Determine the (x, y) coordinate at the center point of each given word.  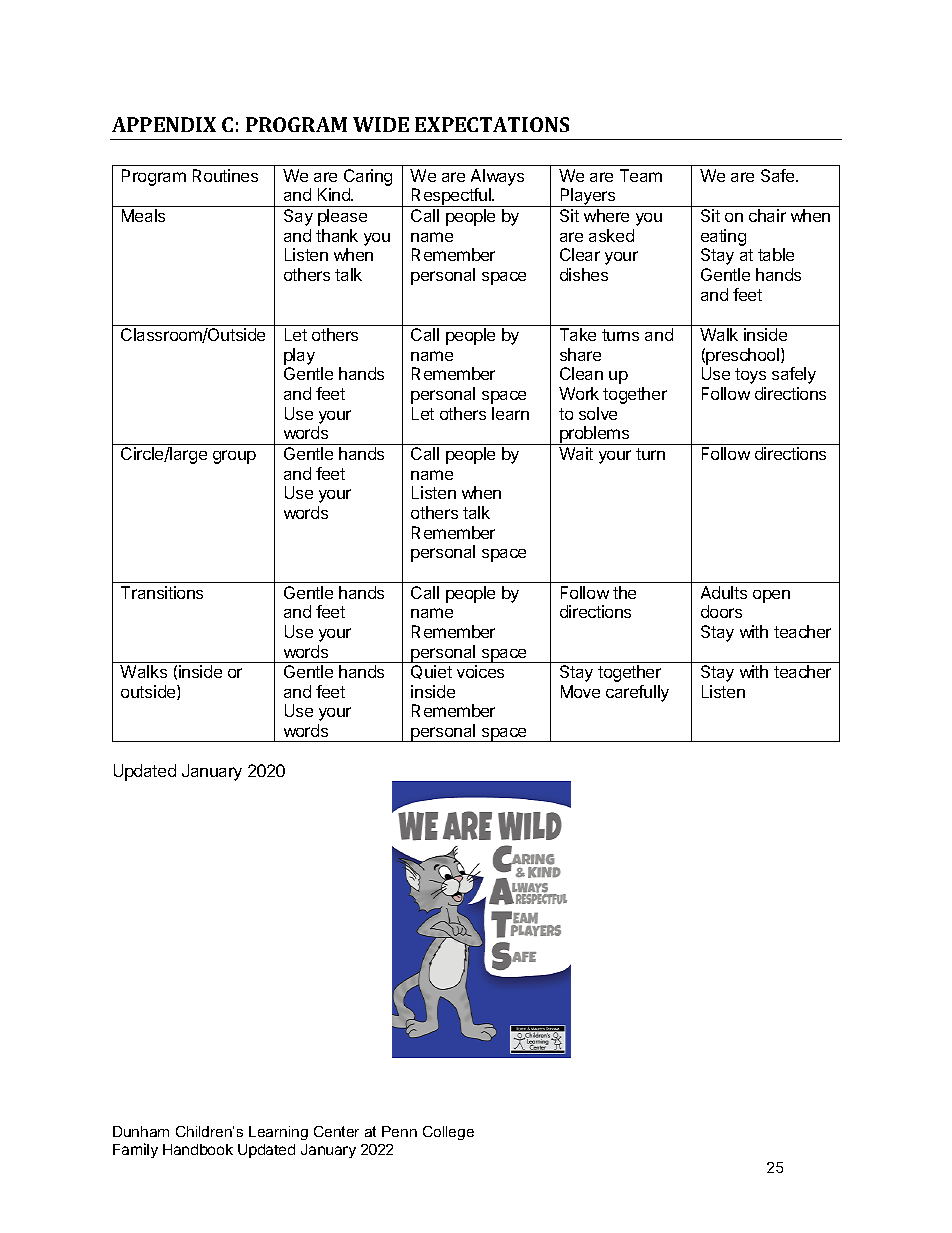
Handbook (198, 1149)
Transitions (162, 592)
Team (641, 175)
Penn (399, 1131)
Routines (225, 175)
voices (480, 671)
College (448, 1133)
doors (721, 611)
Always (497, 177)
